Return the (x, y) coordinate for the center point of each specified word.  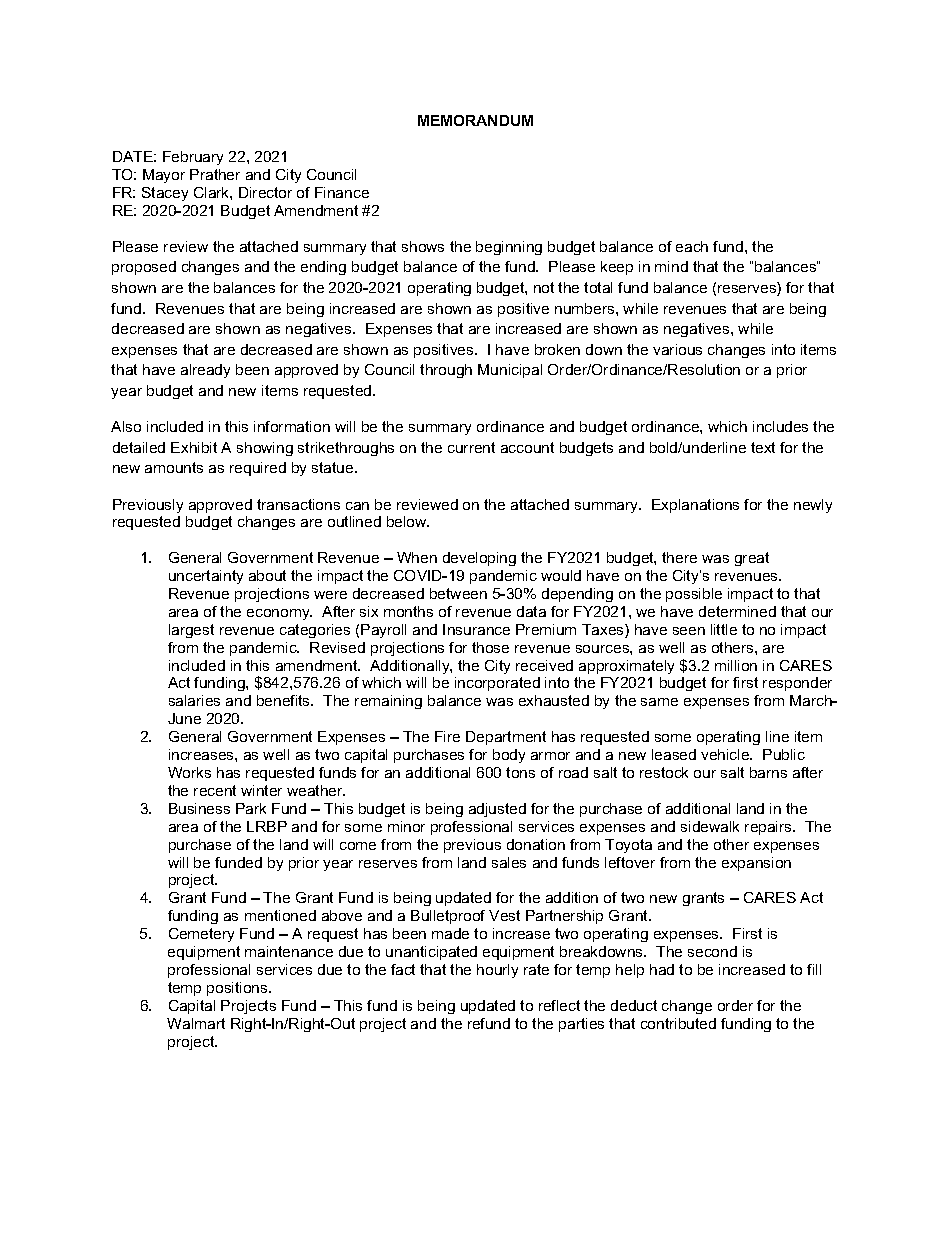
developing (479, 559)
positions (238, 989)
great (752, 559)
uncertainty (206, 577)
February (193, 158)
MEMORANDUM (475, 120)
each (692, 246)
